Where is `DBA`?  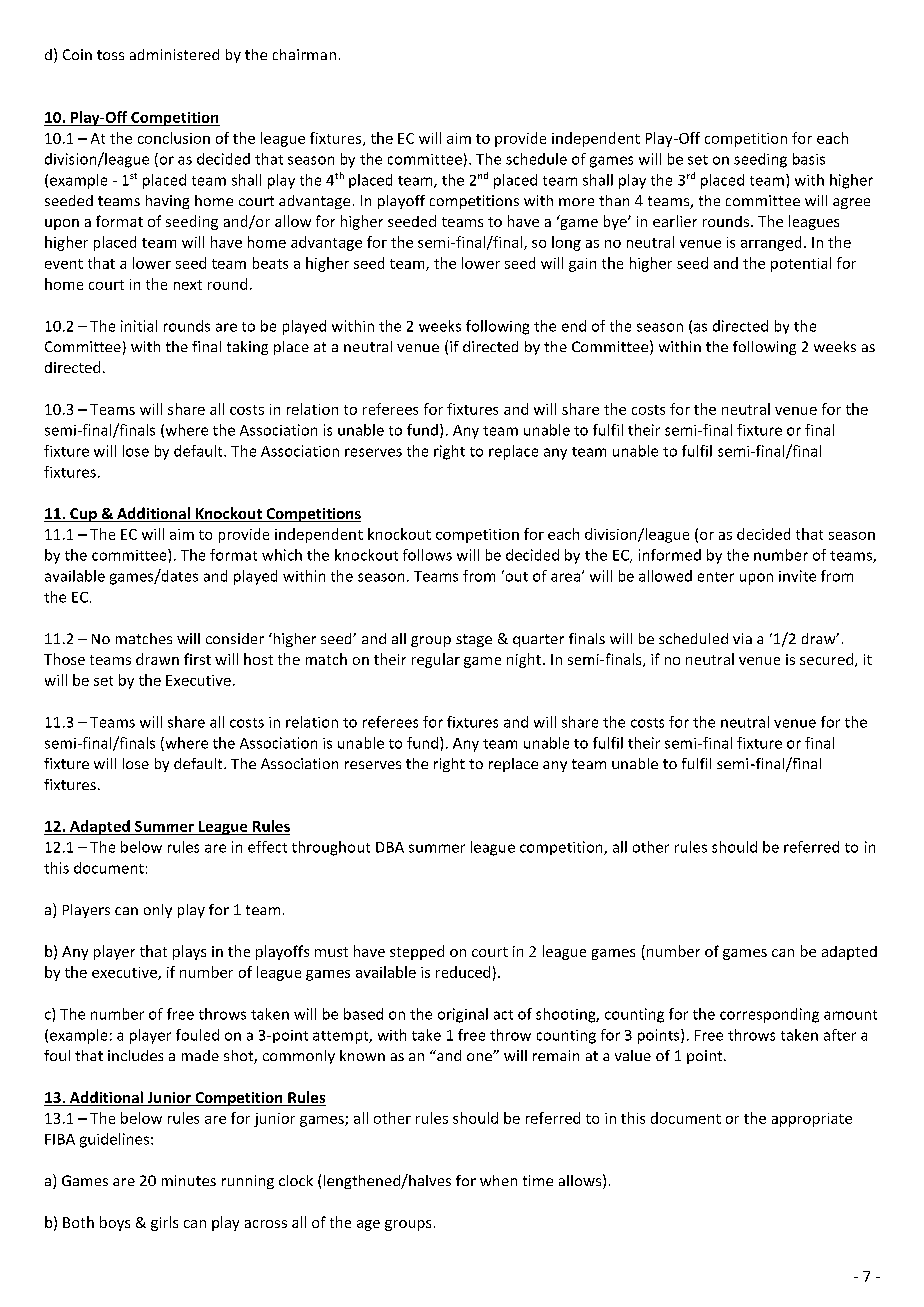
DBA is located at coordinates (390, 847).
